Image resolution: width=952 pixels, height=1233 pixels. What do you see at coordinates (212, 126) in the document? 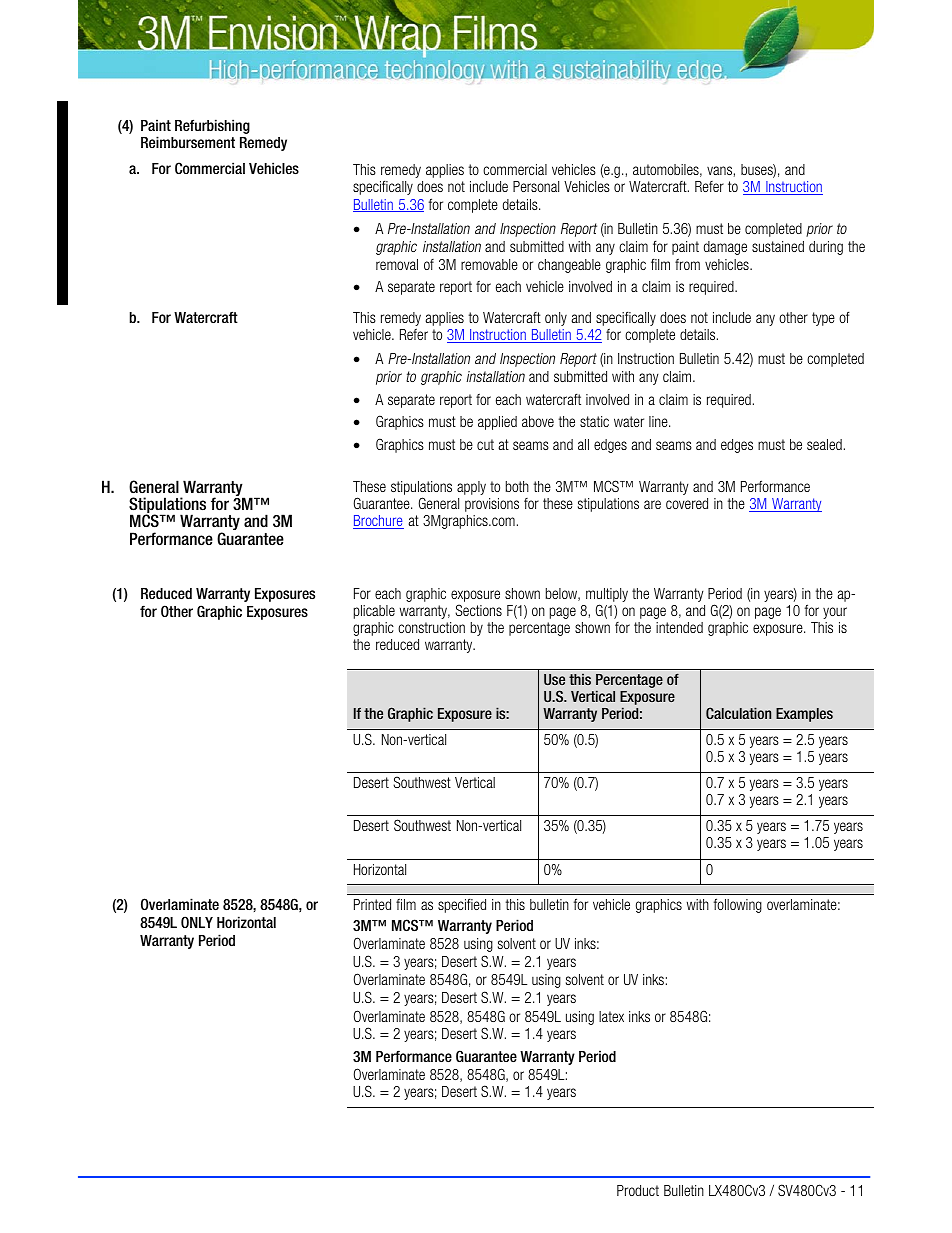
I see `Refurbishing` at bounding box center [212, 126].
